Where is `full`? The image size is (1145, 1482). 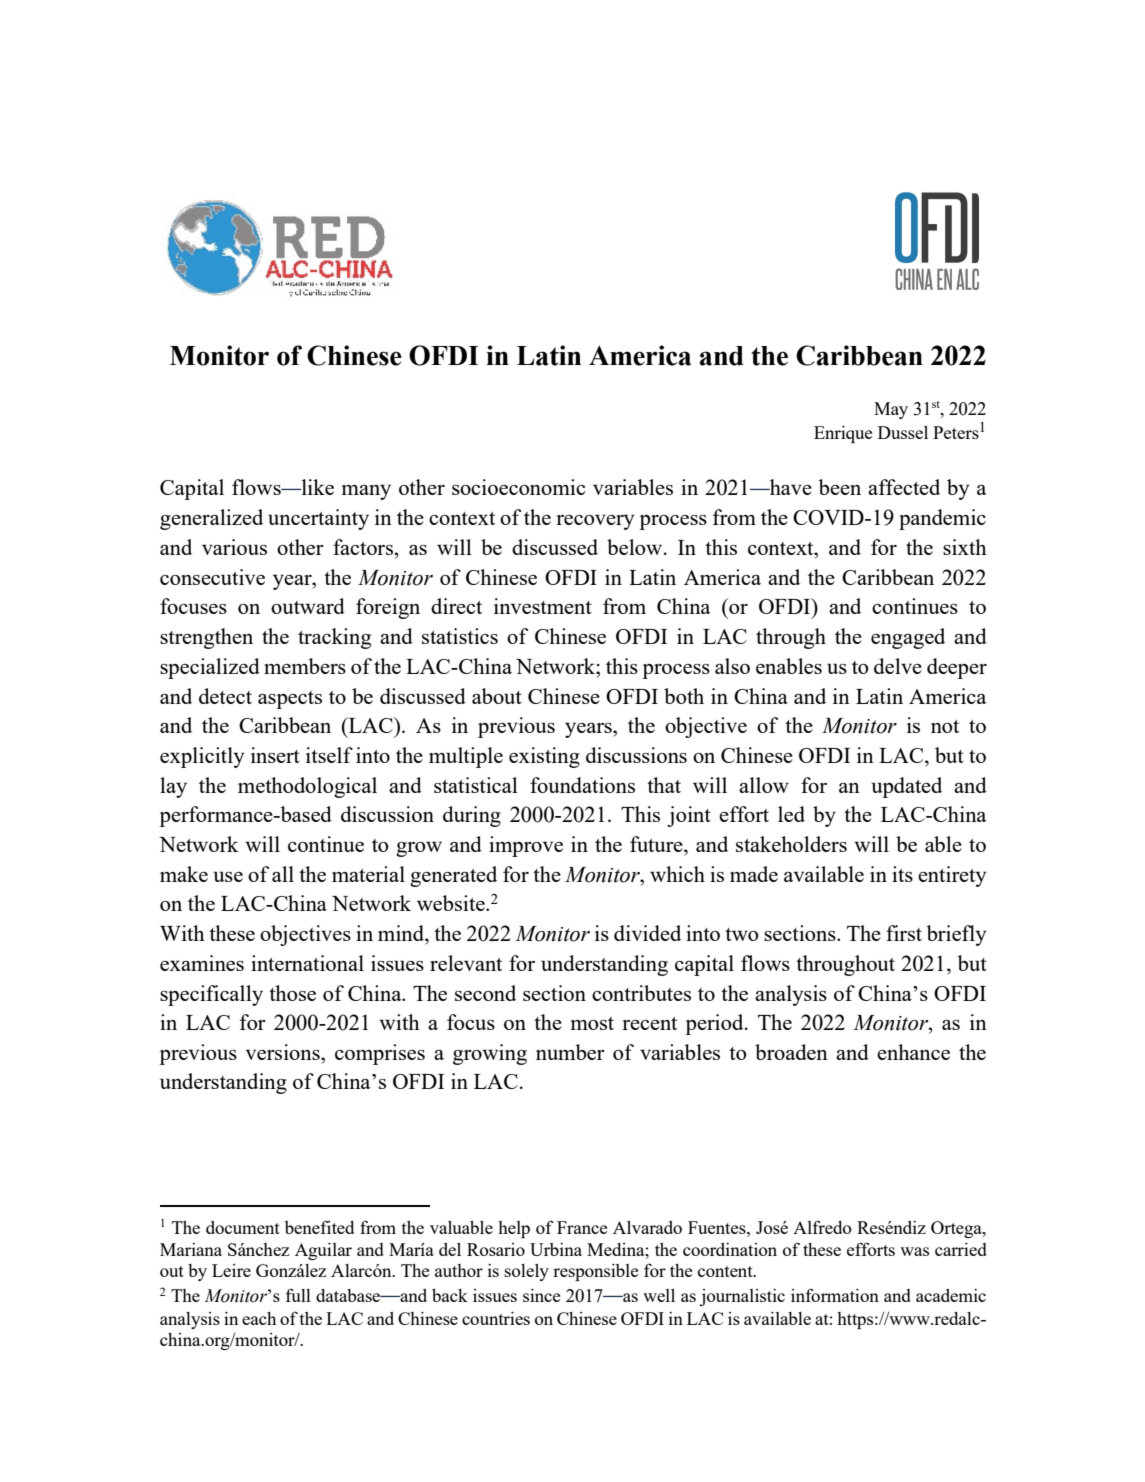
full is located at coordinates (298, 1295).
